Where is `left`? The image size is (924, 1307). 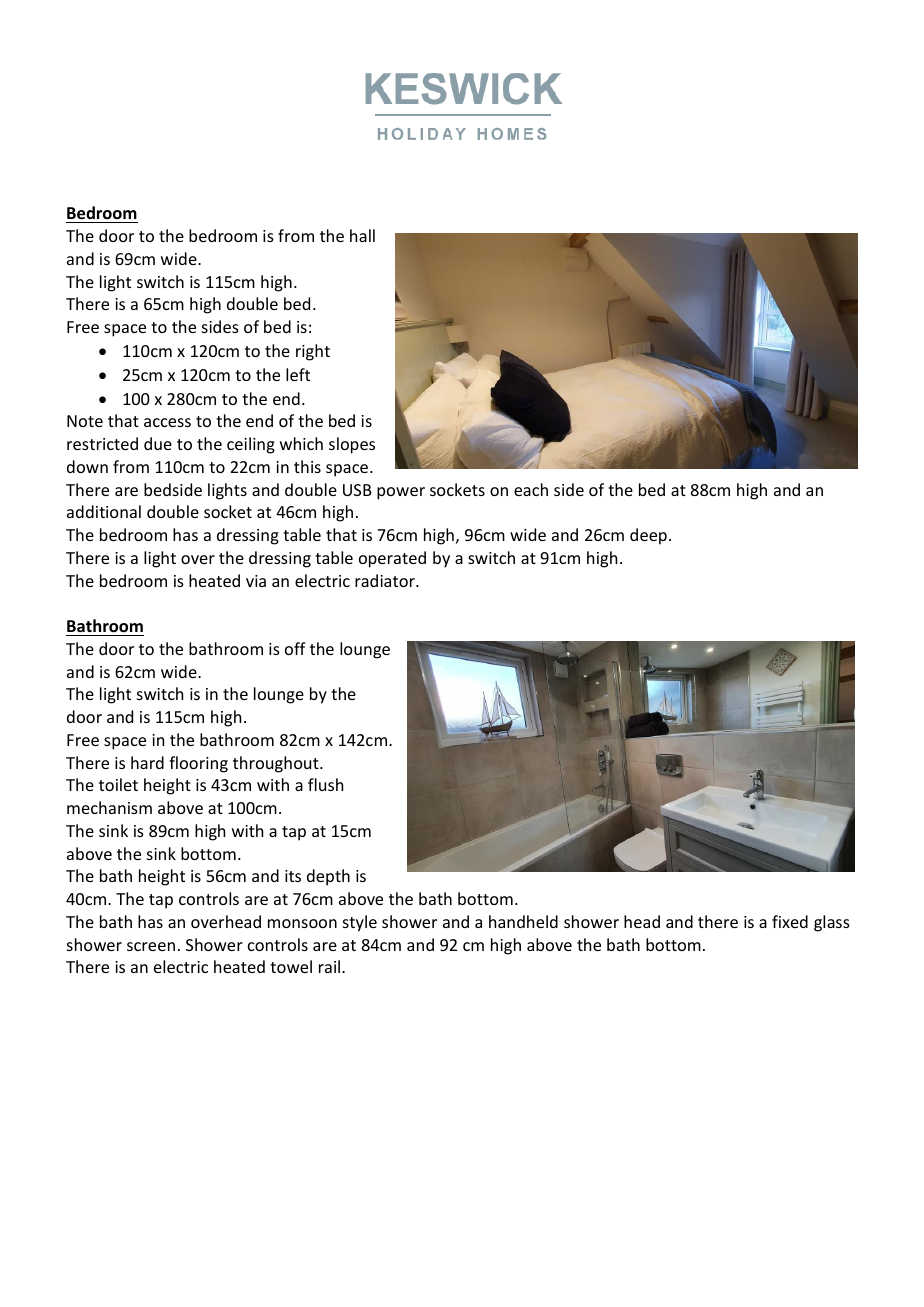 left is located at coordinates (298, 374).
